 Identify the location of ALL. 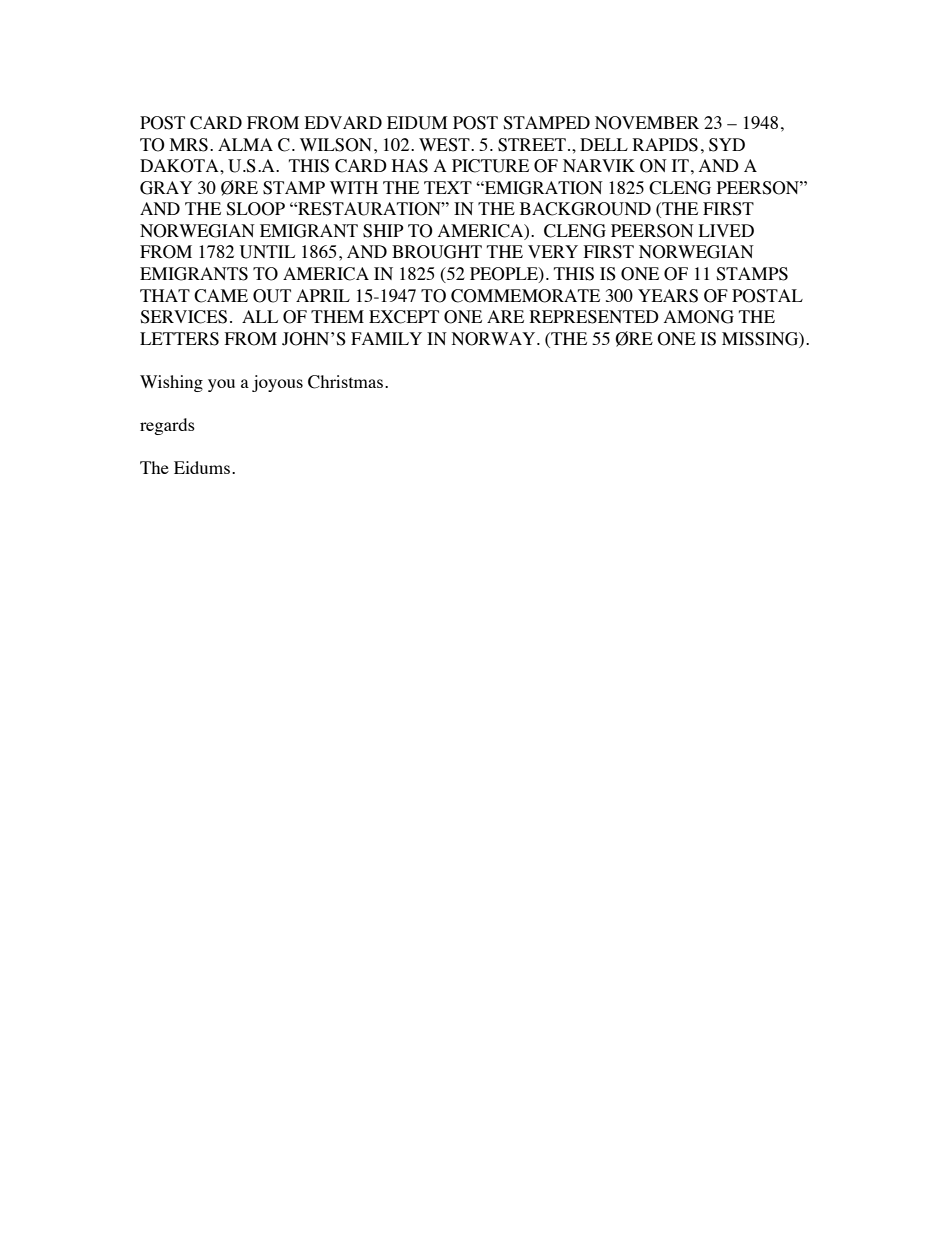
(260, 316).
